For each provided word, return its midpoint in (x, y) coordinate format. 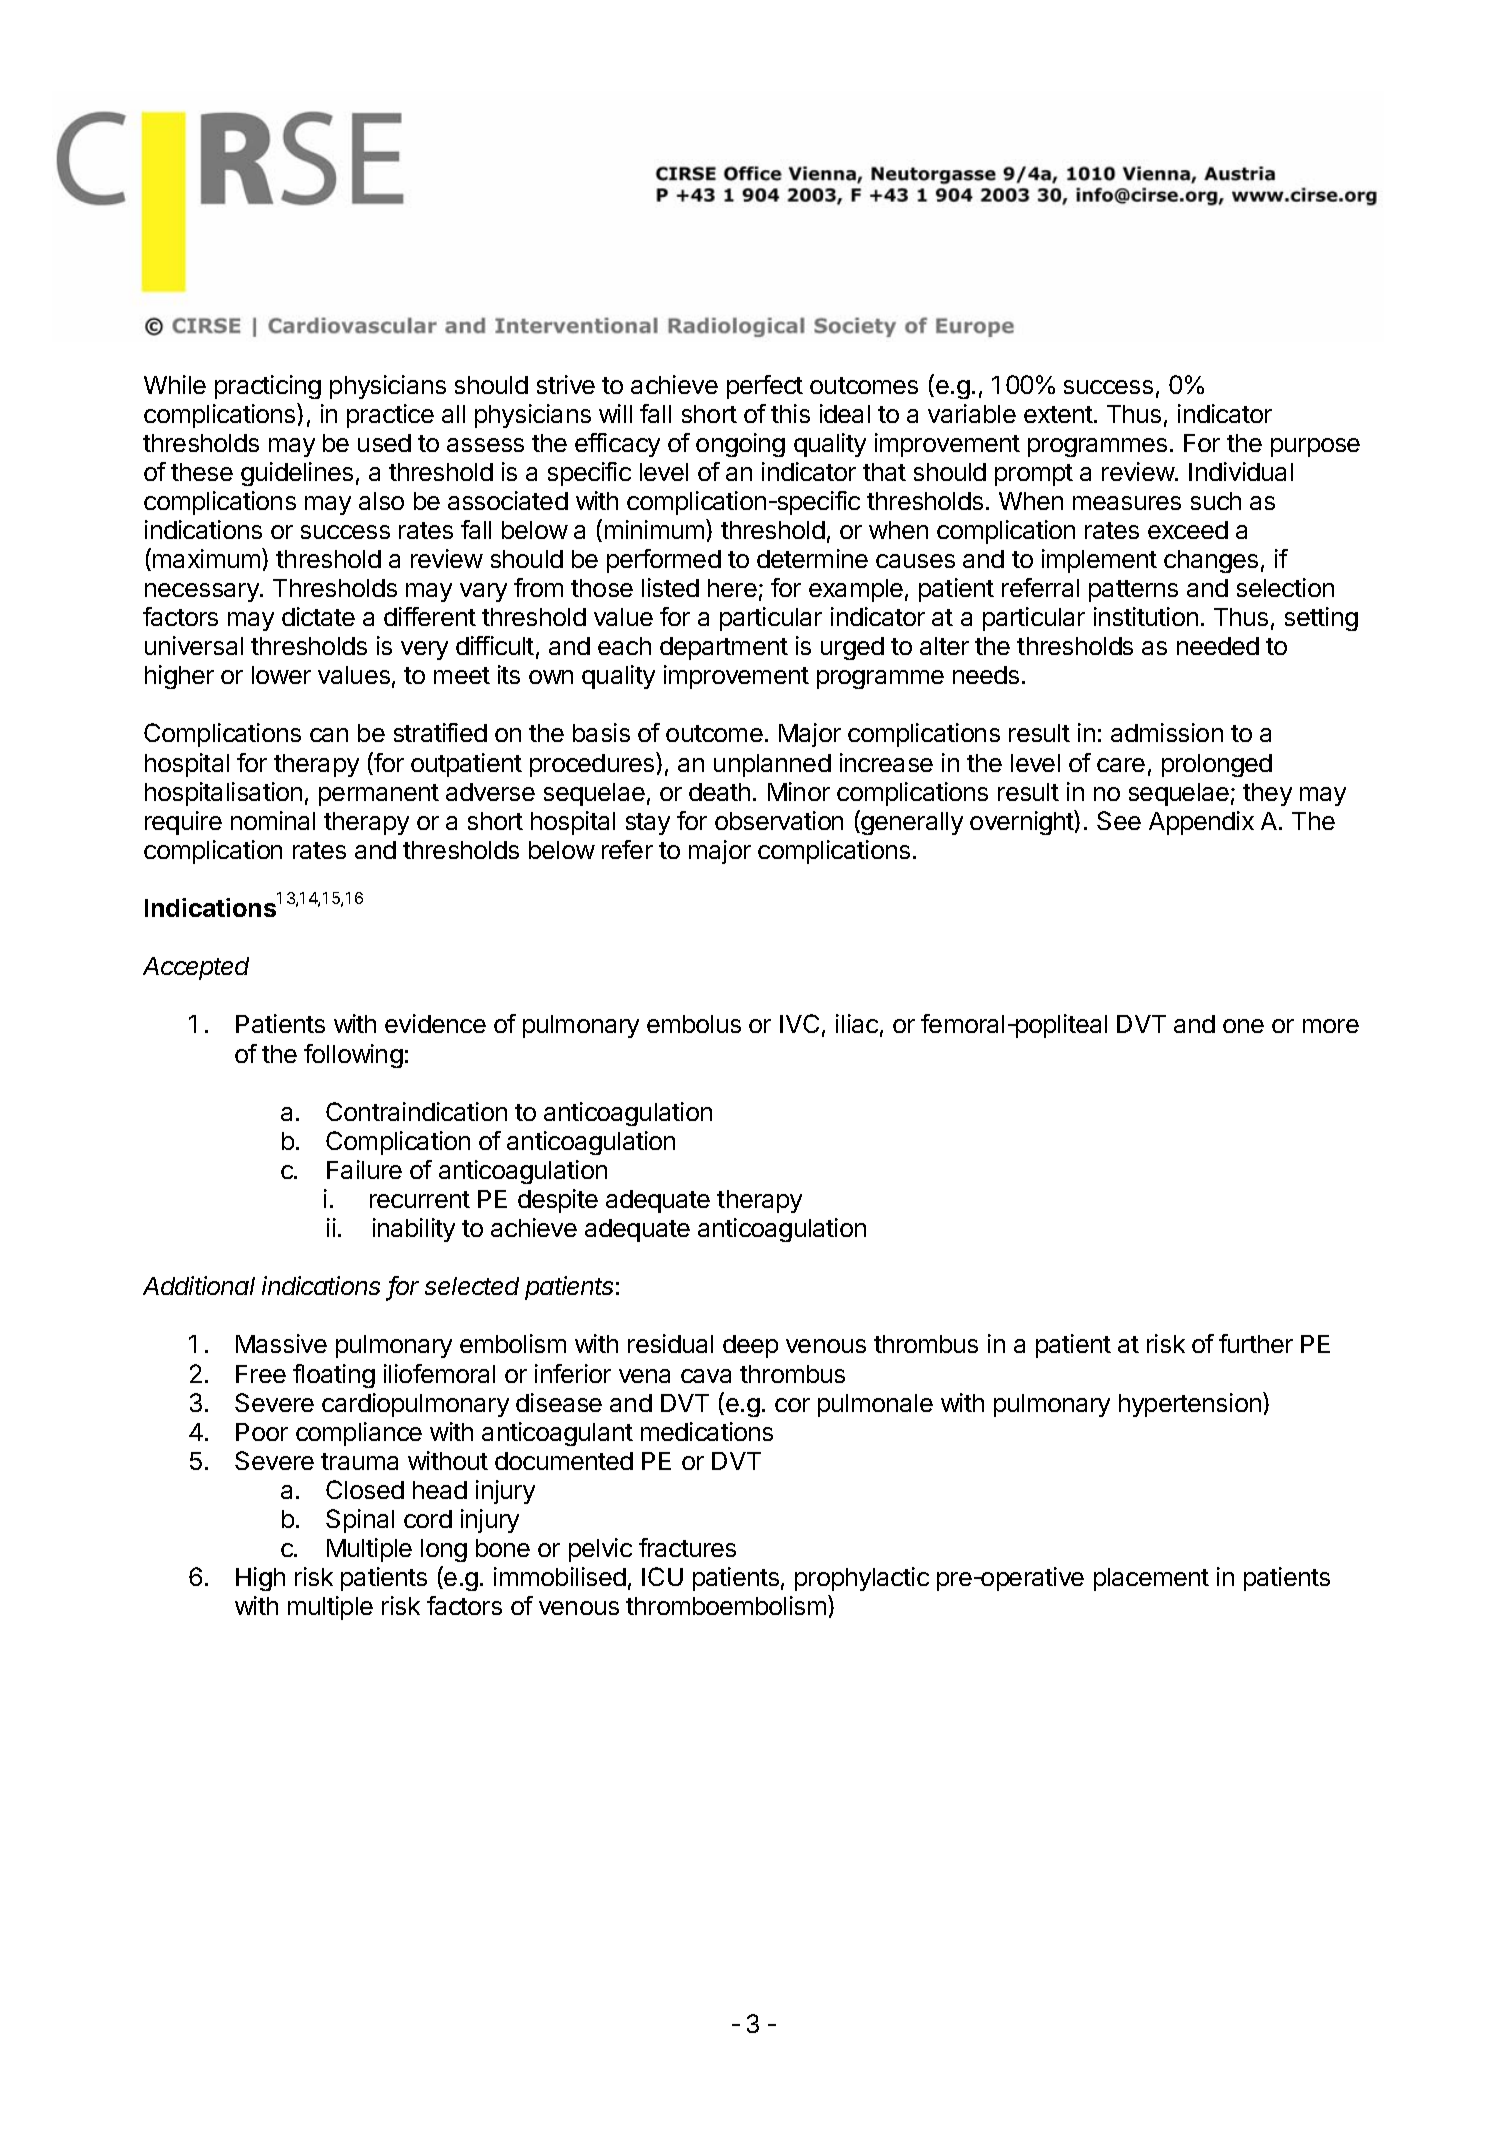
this (790, 413)
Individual (1241, 471)
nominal (273, 820)
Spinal (360, 1521)
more (1331, 1026)
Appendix (1201, 823)
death (719, 792)
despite (558, 1201)
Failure (364, 1169)
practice (390, 416)
